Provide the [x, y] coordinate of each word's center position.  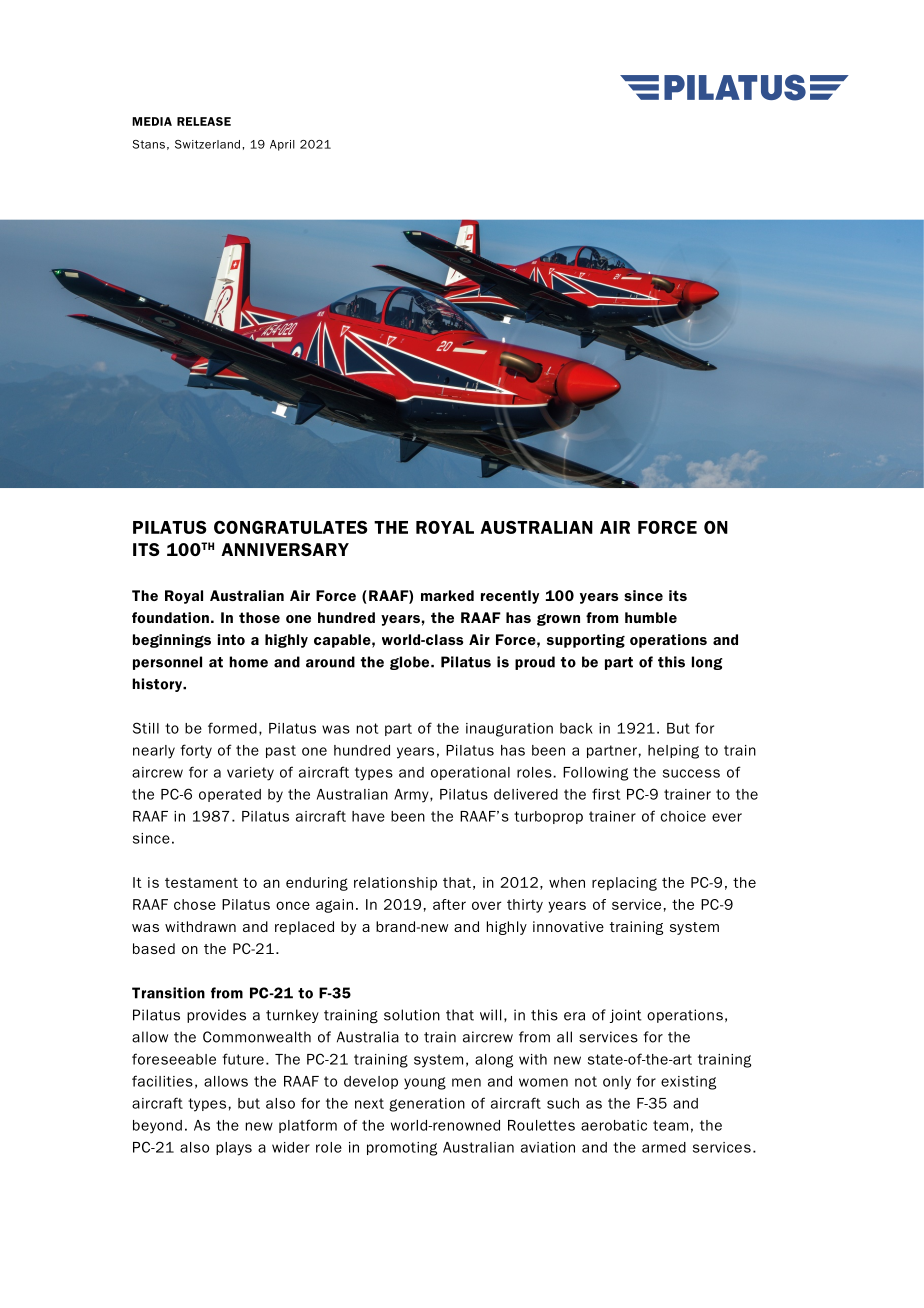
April [282, 145]
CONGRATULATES [291, 527]
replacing [624, 884]
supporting [586, 641]
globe [411, 663]
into [231, 639]
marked [447, 595]
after [449, 904]
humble [651, 617]
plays [234, 1149]
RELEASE [204, 121]
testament [201, 883]
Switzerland [207, 144]
